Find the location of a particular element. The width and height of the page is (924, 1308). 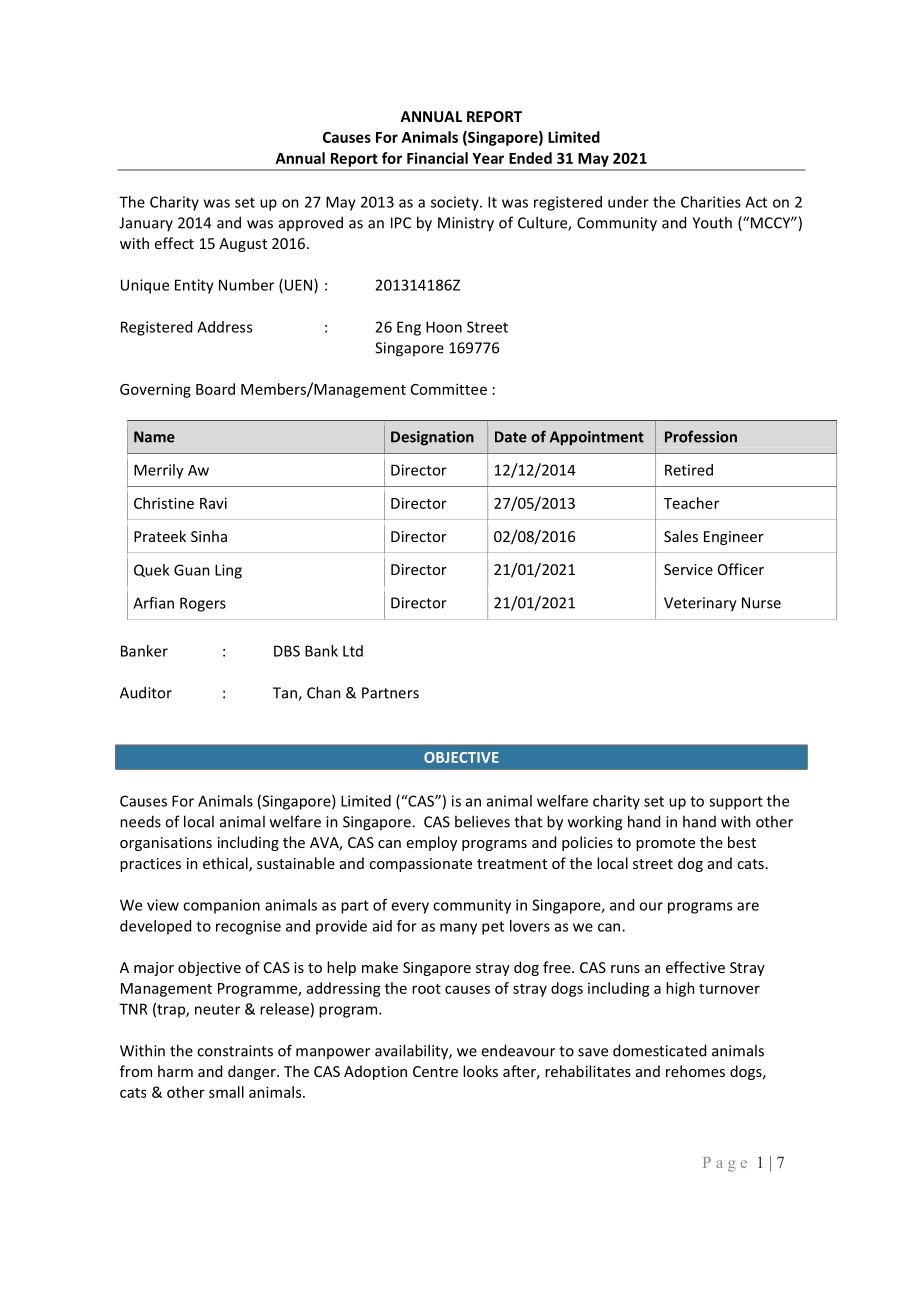

small is located at coordinates (226, 1092).
